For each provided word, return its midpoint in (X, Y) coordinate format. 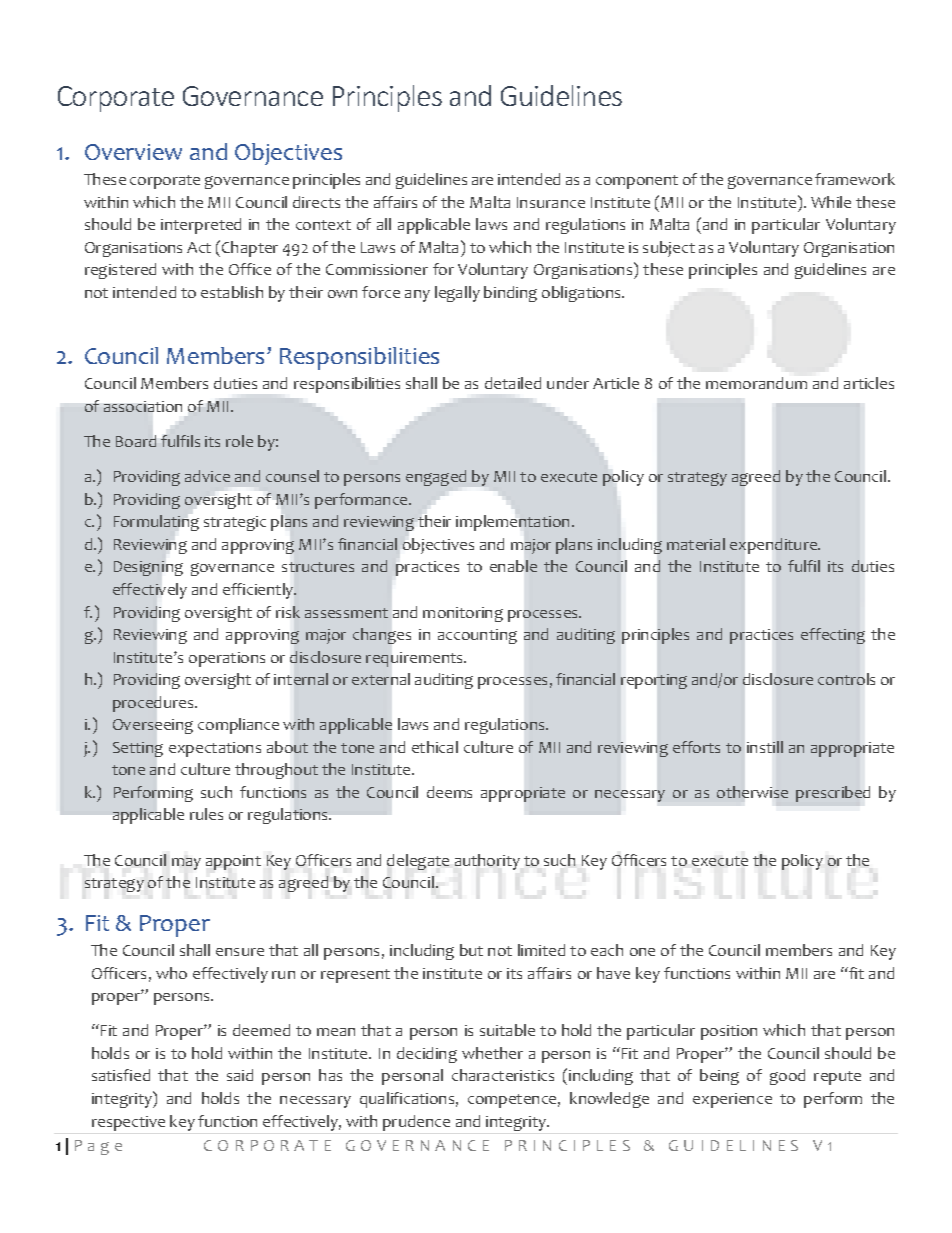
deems (449, 792)
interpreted (201, 226)
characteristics (503, 1075)
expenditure (775, 546)
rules (206, 814)
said (240, 1075)
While (831, 202)
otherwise (752, 792)
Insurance (551, 202)
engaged (436, 478)
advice (207, 476)
